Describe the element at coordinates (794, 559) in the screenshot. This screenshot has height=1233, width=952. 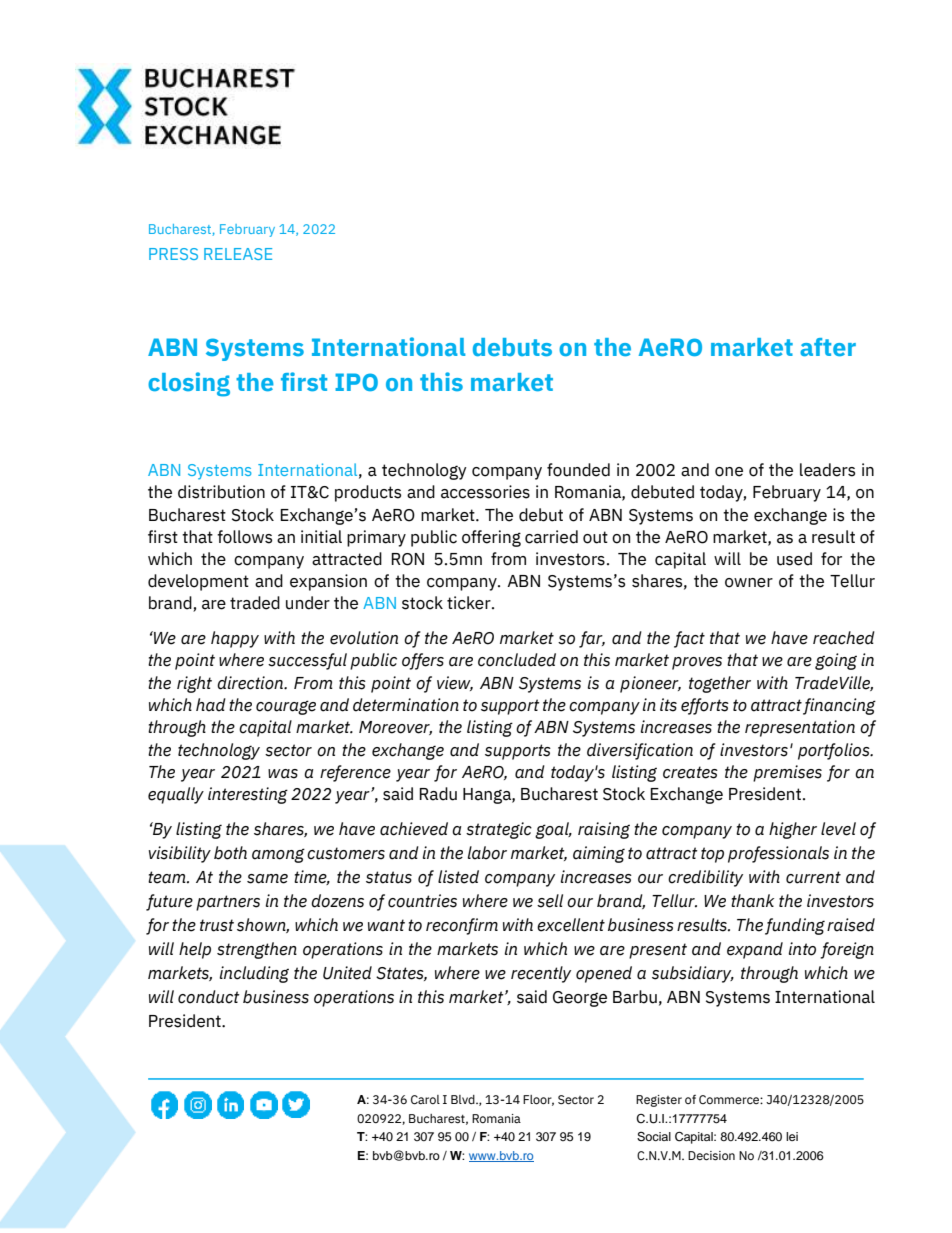
I see `used` at that location.
